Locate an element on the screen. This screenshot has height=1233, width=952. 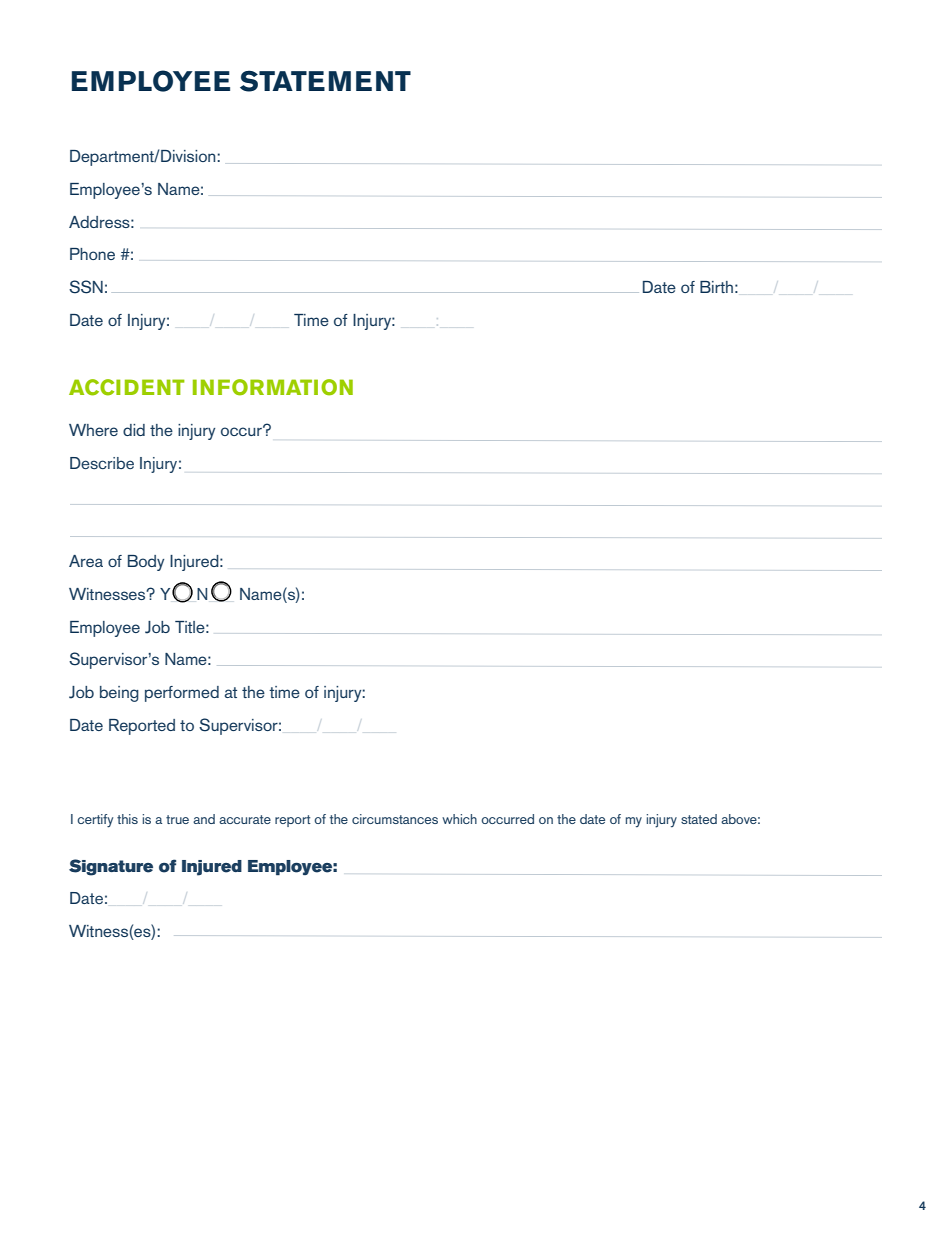
did is located at coordinates (134, 430).
